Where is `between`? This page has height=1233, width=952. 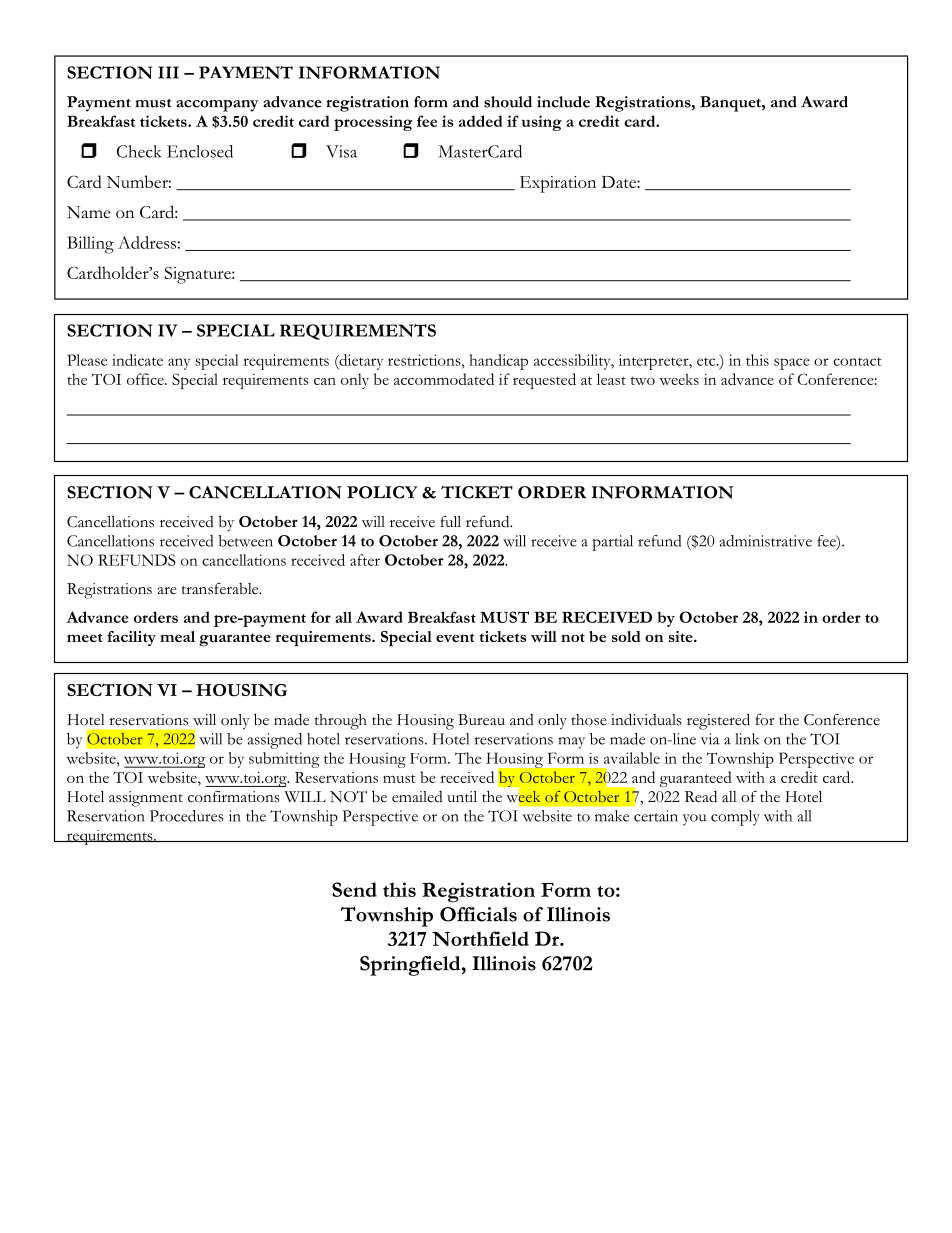 between is located at coordinates (246, 541).
